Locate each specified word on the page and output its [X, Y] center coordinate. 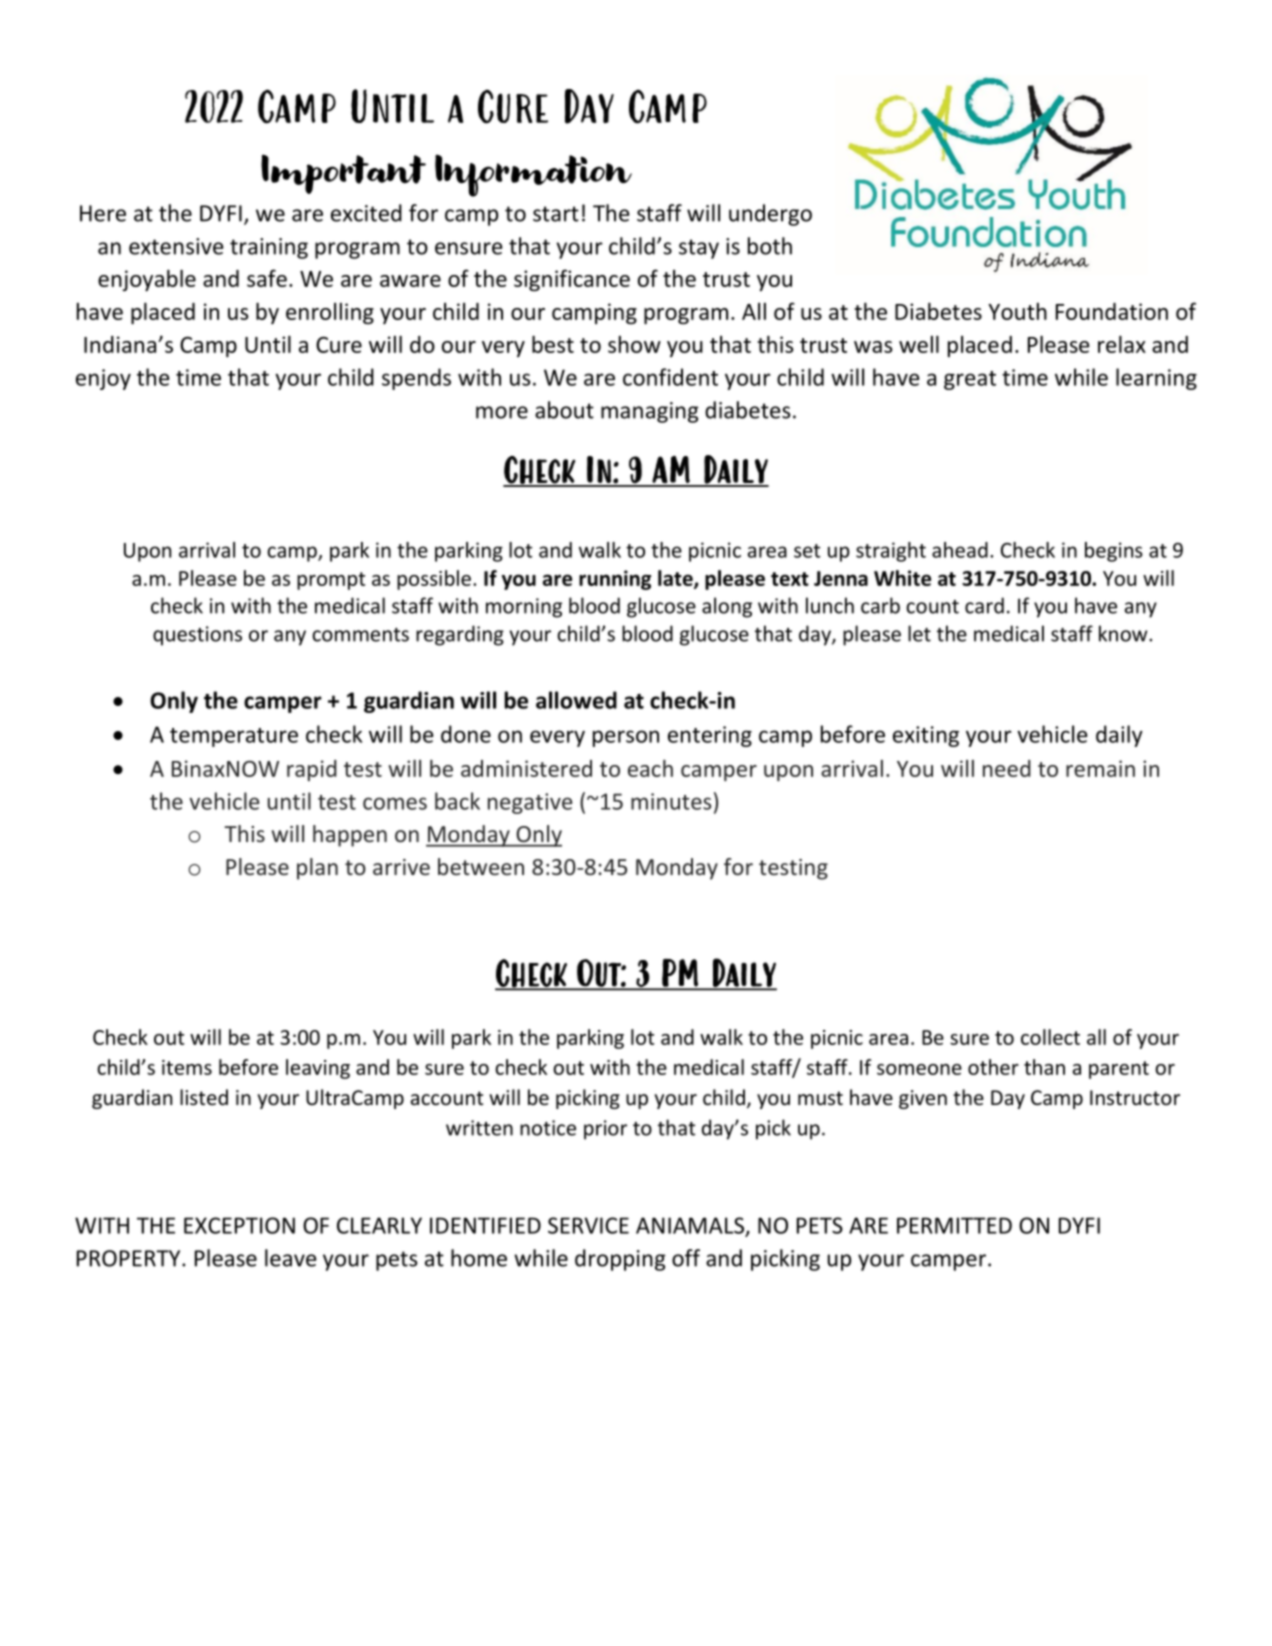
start [556, 214]
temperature [234, 737]
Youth [1017, 311]
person [626, 738]
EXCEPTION [239, 1225]
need [1007, 768]
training [269, 248]
